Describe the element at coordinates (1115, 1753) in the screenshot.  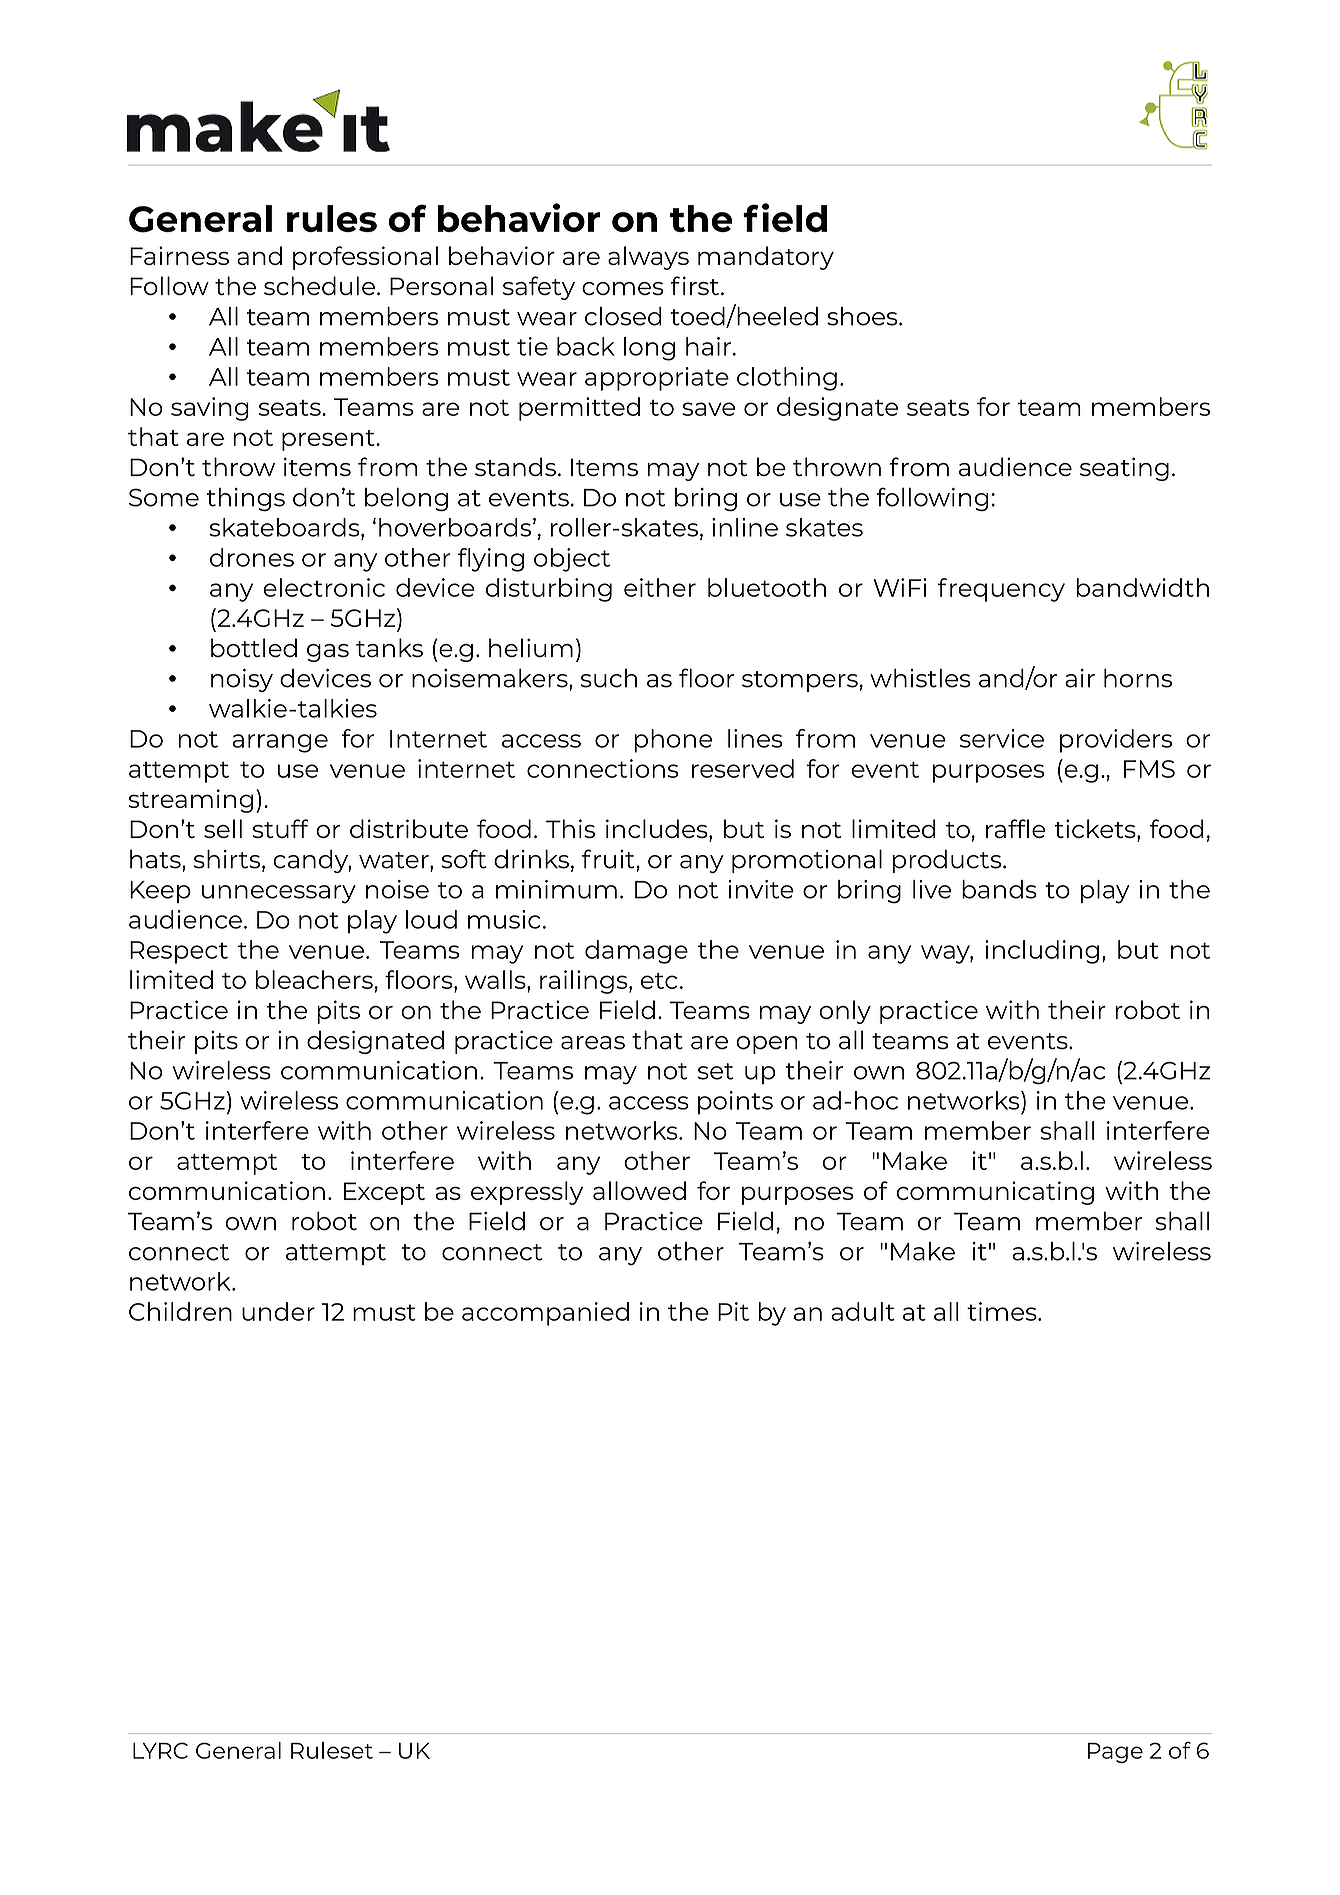
I see `Page` at that location.
